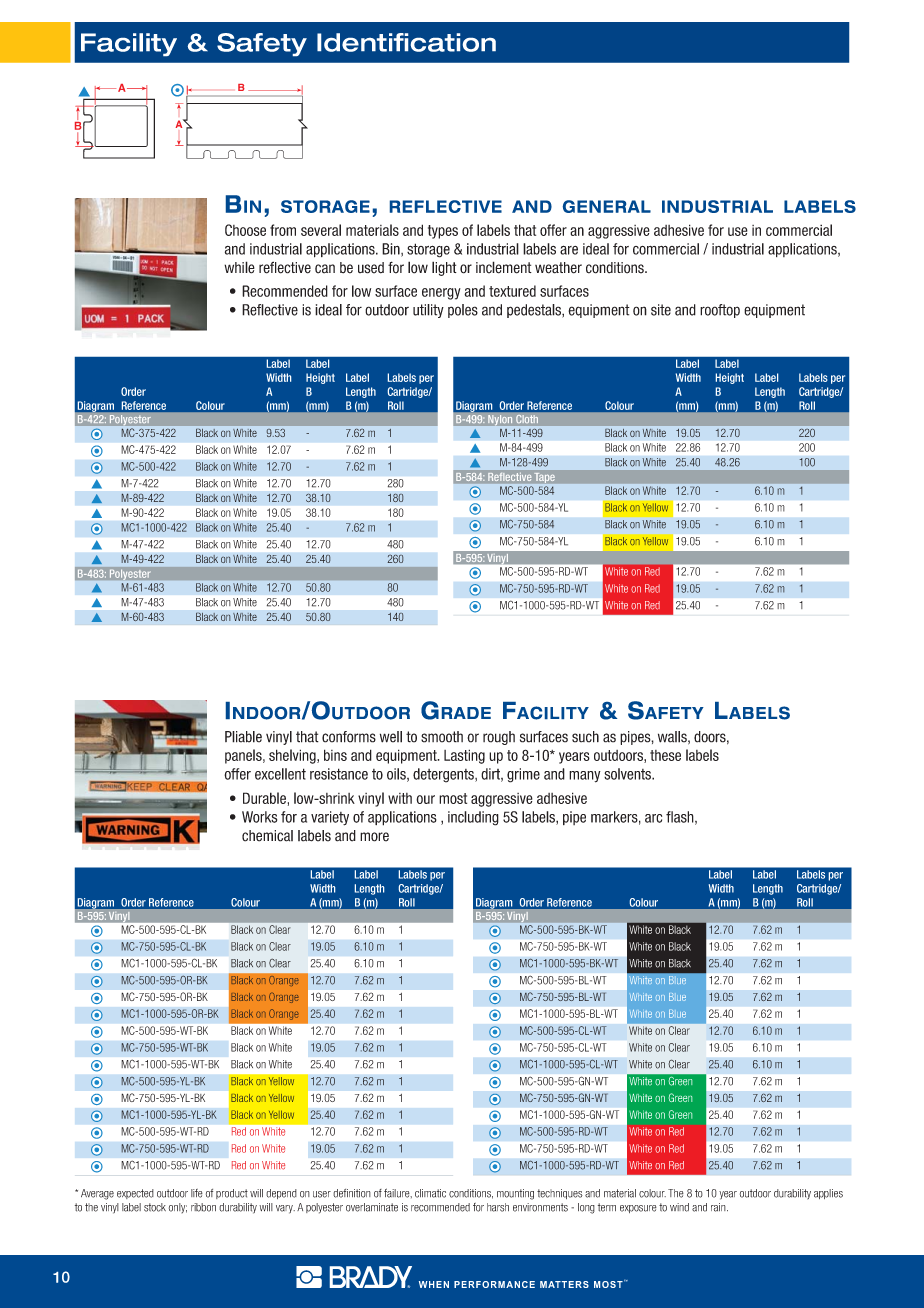 The width and height of the document is (924, 1308). I want to click on these, so click(665, 755).
